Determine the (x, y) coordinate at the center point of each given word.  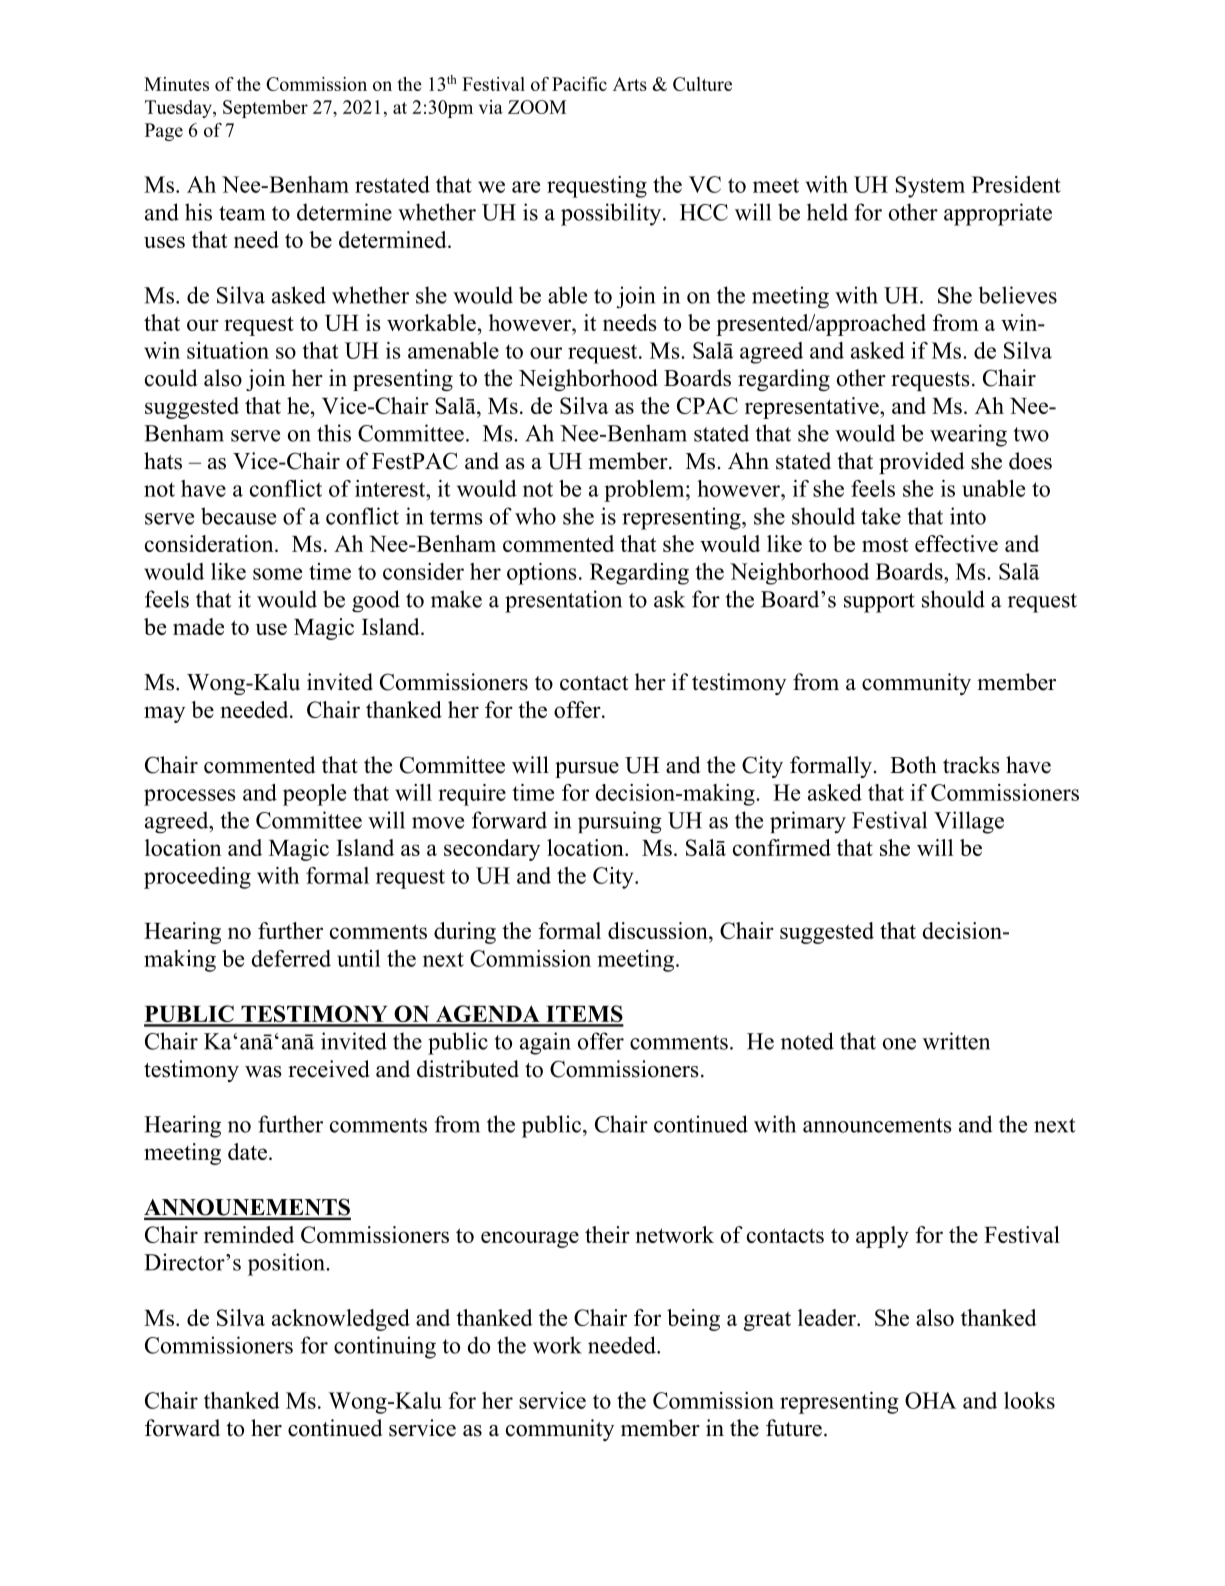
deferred (291, 958)
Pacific (579, 84)
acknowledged (341, 1320)
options (542, 574)
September (265, 109)
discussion (659, 930)
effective (956, 543)
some (277, 574)
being (693, 1320)
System (930, 187)
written (956, 1041)
